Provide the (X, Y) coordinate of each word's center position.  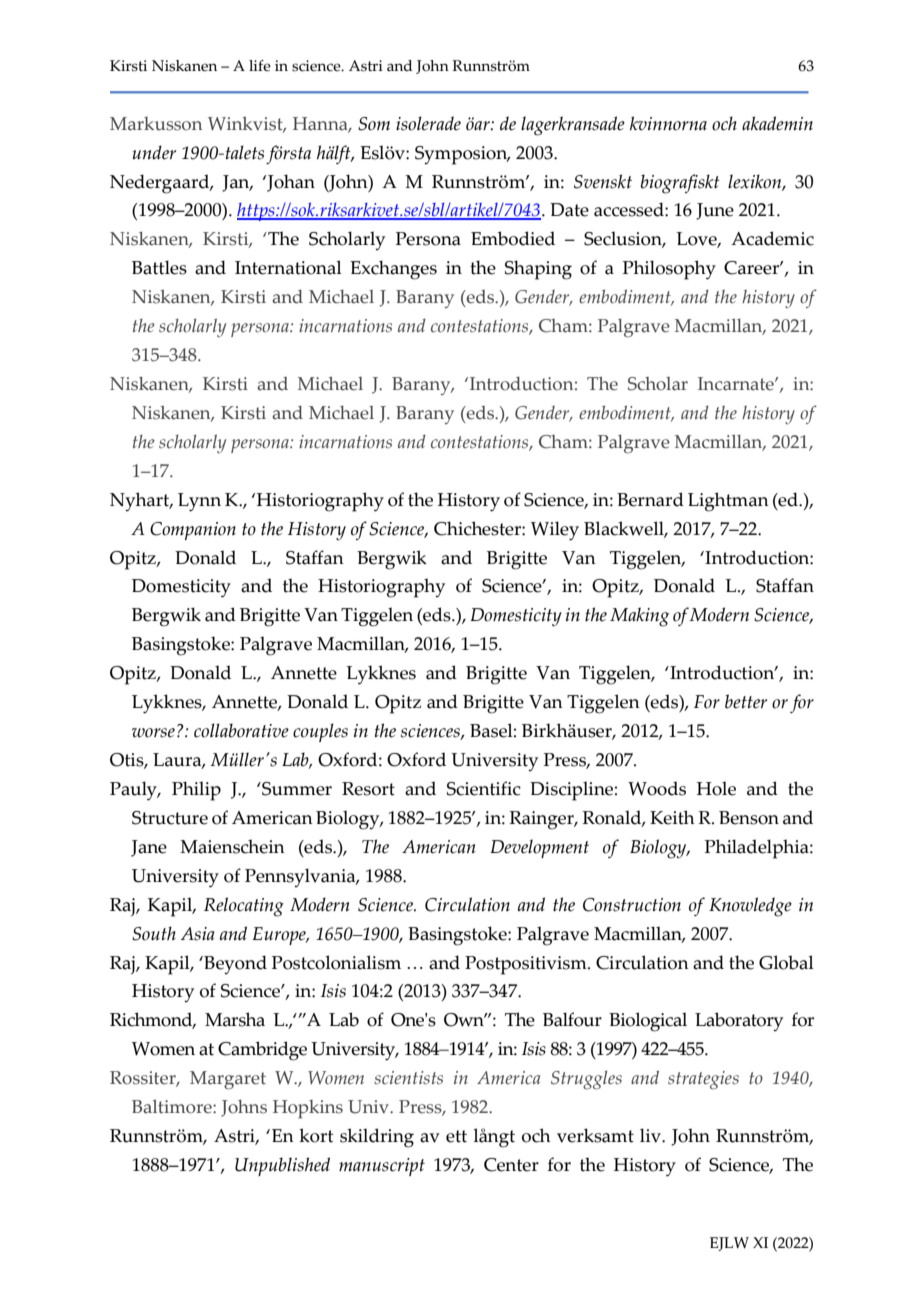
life (260, 66)
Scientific (484, 788)
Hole (716, 788)
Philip (196, 791)
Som (374, 124)
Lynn (199, 502)
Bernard (650, 499)
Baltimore (173, 1106)
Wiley (555, 531)
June (715, 211)
